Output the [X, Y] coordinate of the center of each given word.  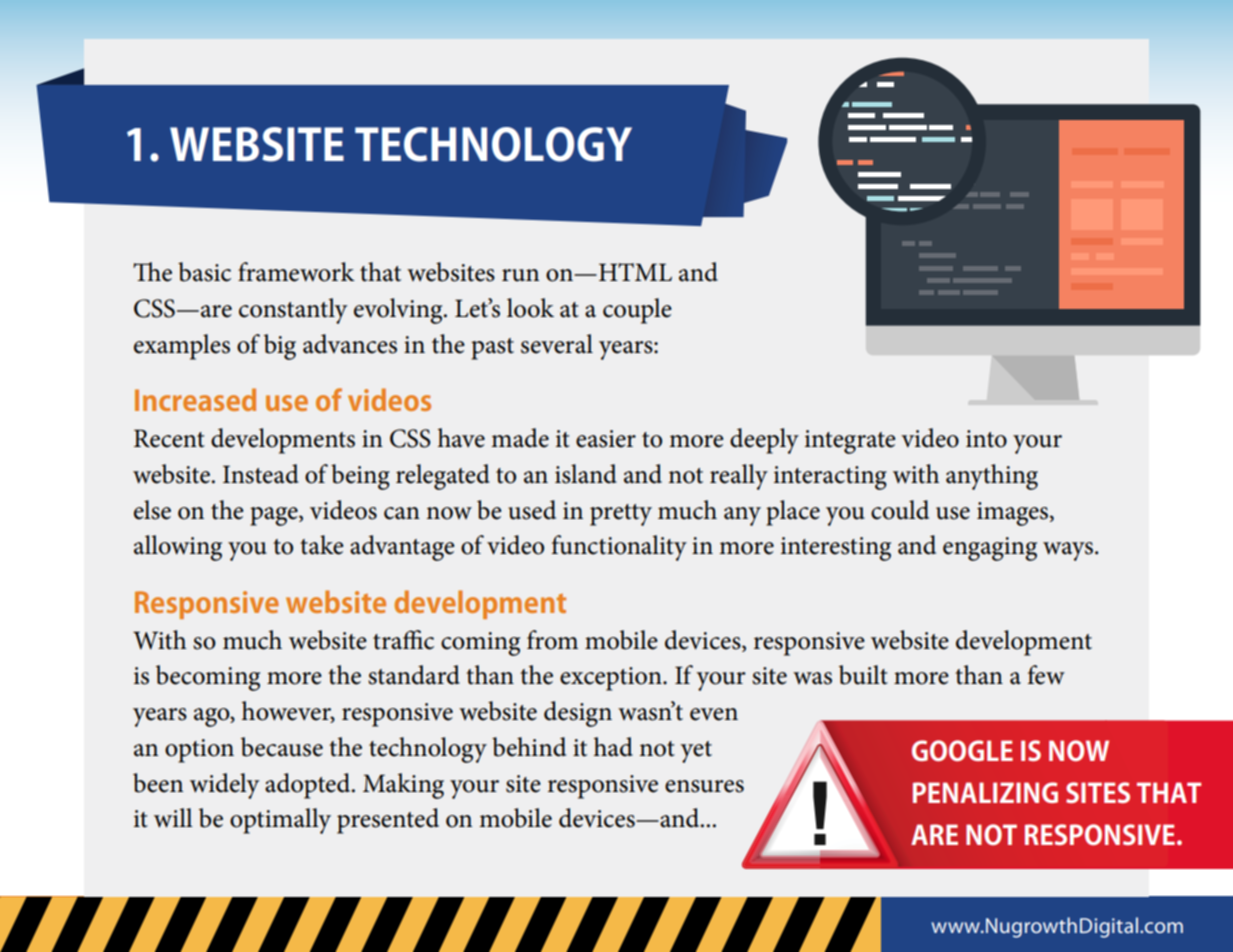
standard [414, 675]
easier [606, 439]
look [530, 308]
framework [296, 272]
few [1046, 675]
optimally [280, 821]
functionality [619, 548]
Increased [195, 399]
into [986, 439]
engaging [990, 549]
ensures [704, 786]
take [321, 545]
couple [637, 311]
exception [612, 679]
